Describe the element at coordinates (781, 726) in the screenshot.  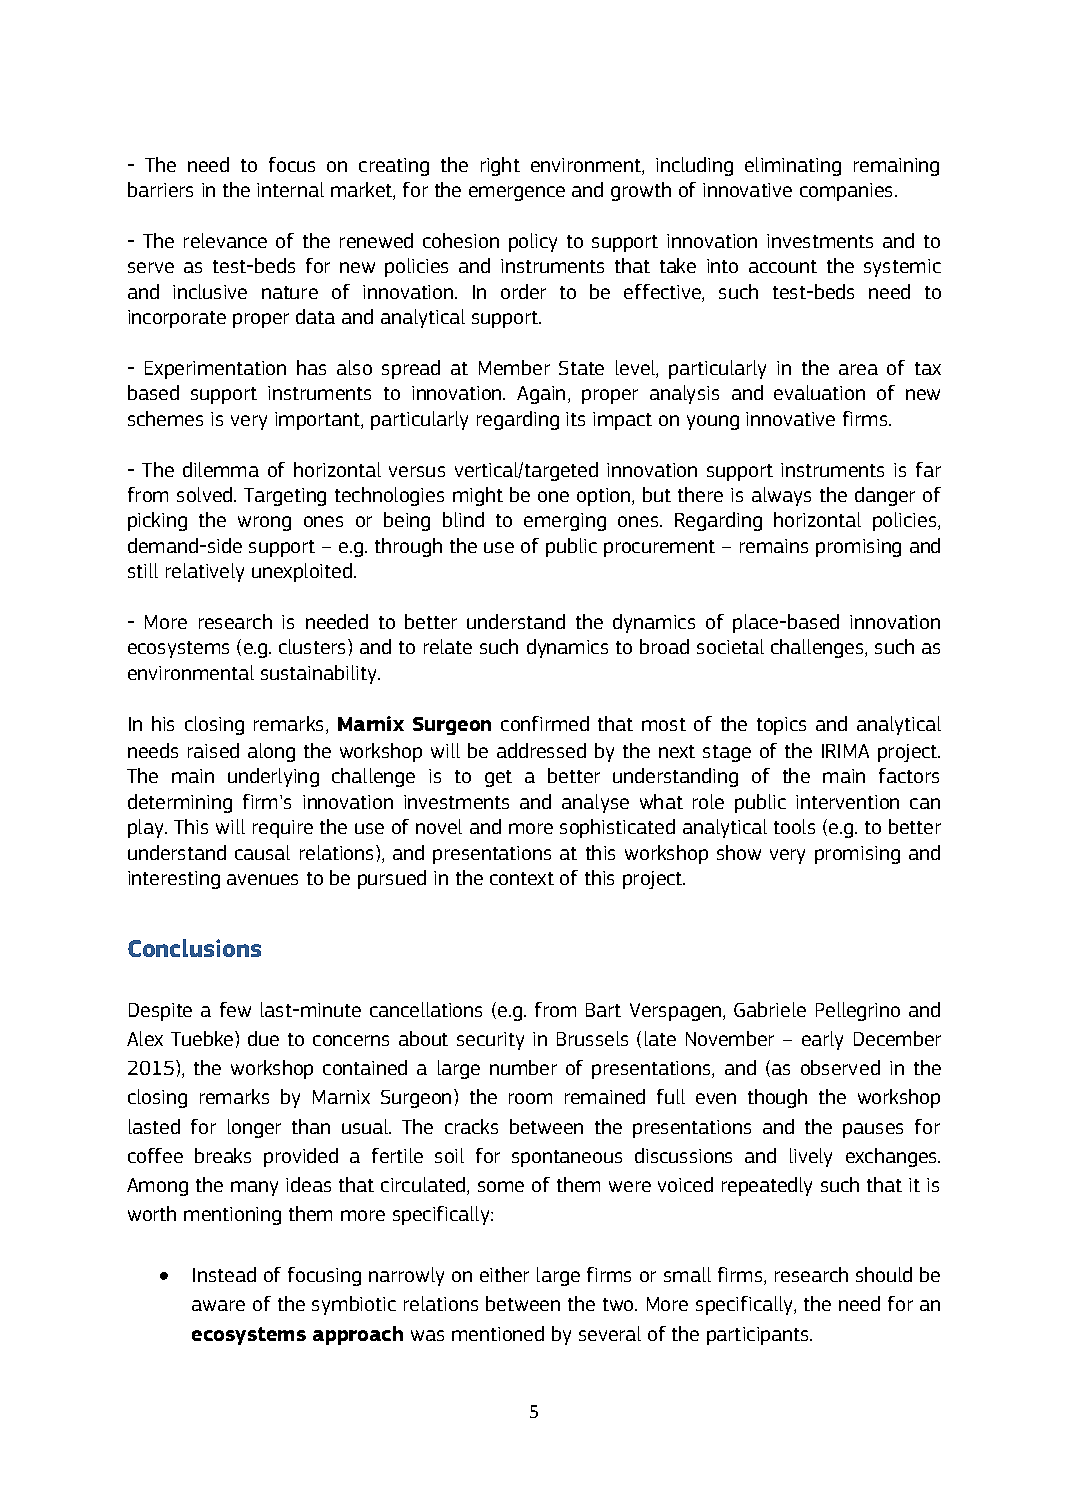
I see `topics` at that location.
